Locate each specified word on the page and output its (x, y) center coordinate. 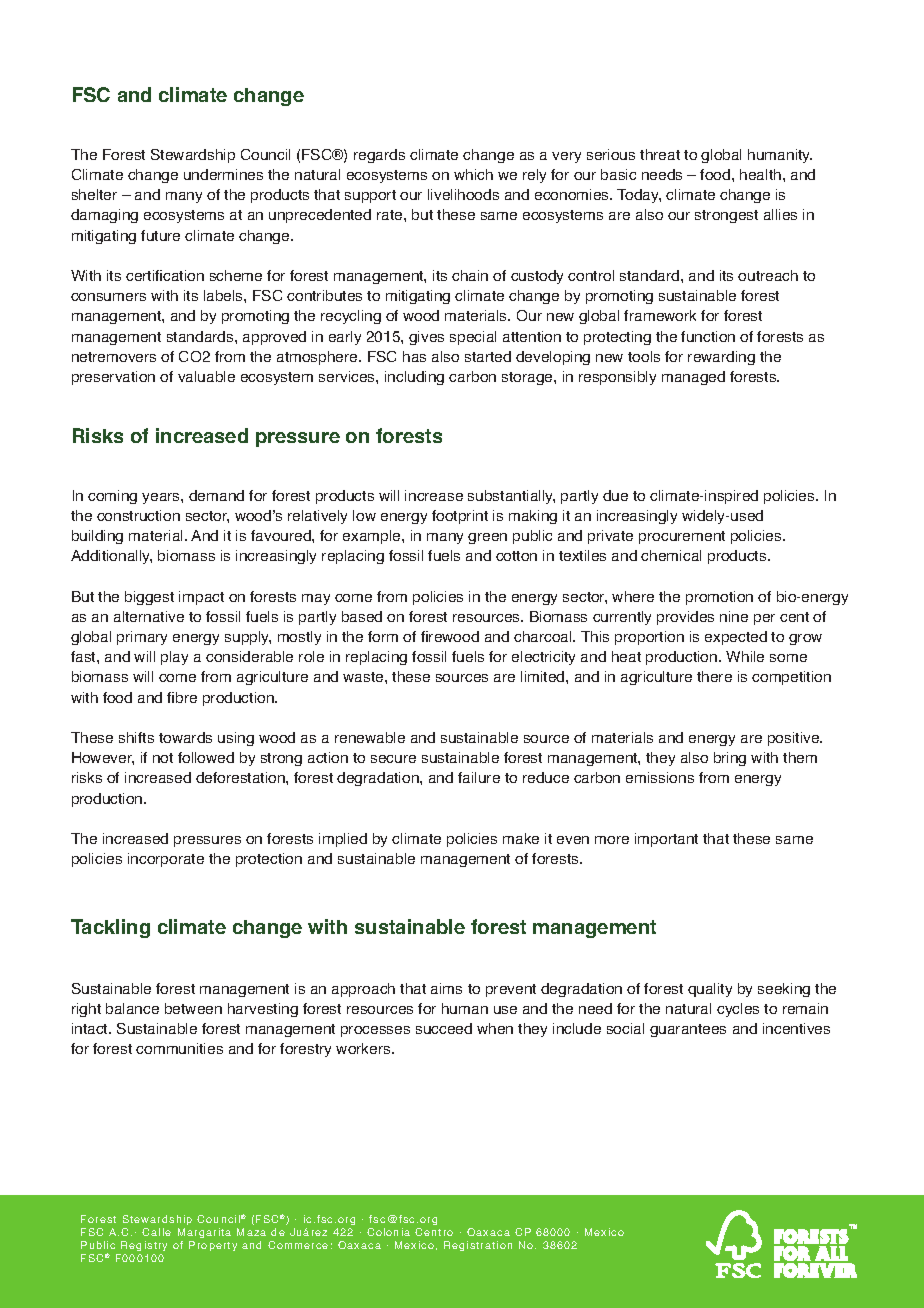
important (666, 840)
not (163, 758)
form (383, 636)
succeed (444, 1028)
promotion (719, 598)
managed (693, 378)
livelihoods (463, 194)
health (760, 174)
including (414, 378)
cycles (738, 1010)
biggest (149, 598)
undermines (223, 174)
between (193, 1008)
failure (479, 777)
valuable (206, 376)
